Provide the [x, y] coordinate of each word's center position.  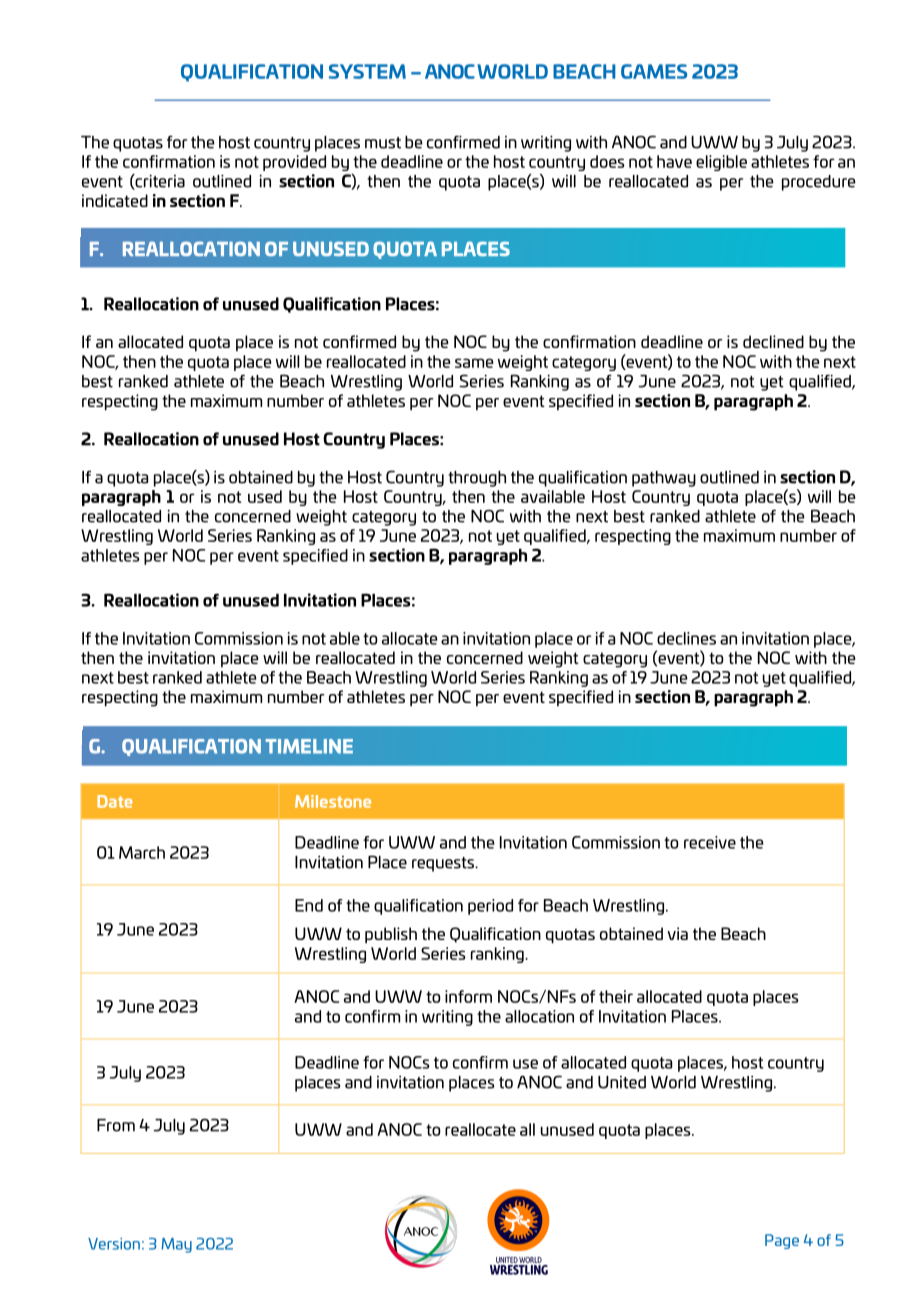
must [383, 143]
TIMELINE [309, 746]
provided [294, 163]
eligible [721, 163]
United [622, 1082]
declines [686, 638]
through [477, 479]
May [176, 1245]
